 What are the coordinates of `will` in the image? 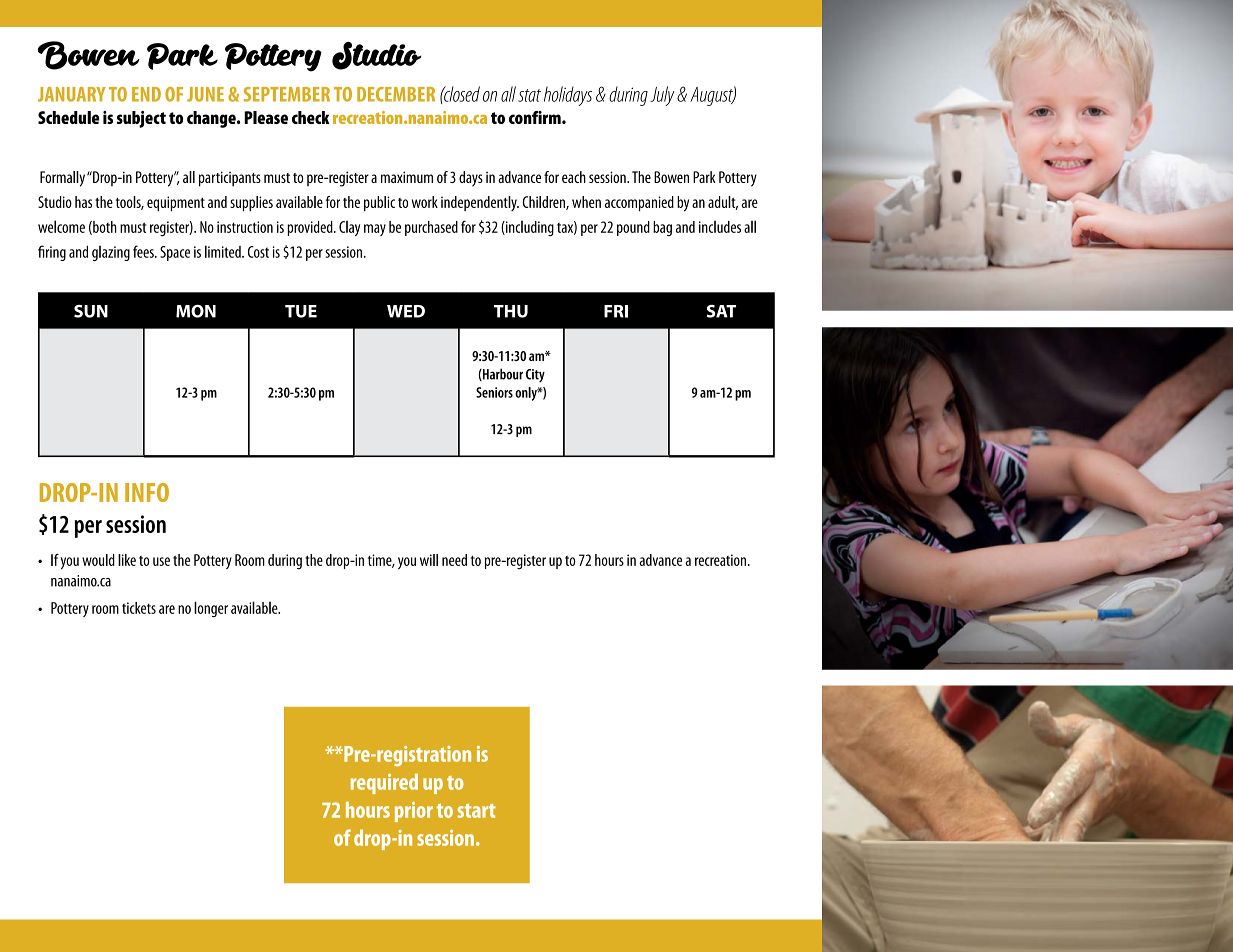 It's located at (429, 560).
